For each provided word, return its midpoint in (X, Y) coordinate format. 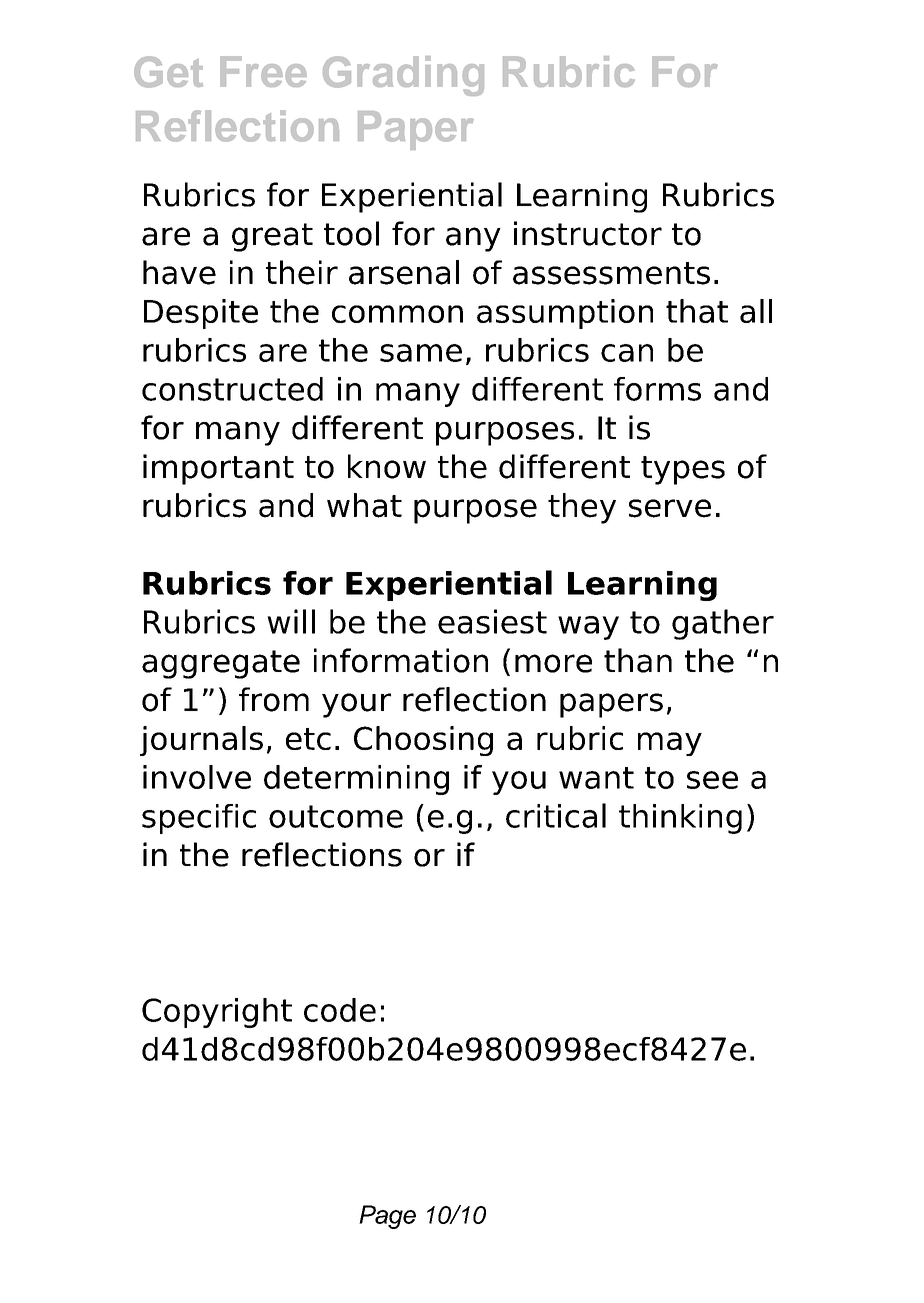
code (340, 1010)
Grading (403, 76)
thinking (680, 819)
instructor (588, 233)
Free (263, 71)
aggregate (221, 664)
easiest (492, 621)
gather (723, 624)
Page (387, 1217)
